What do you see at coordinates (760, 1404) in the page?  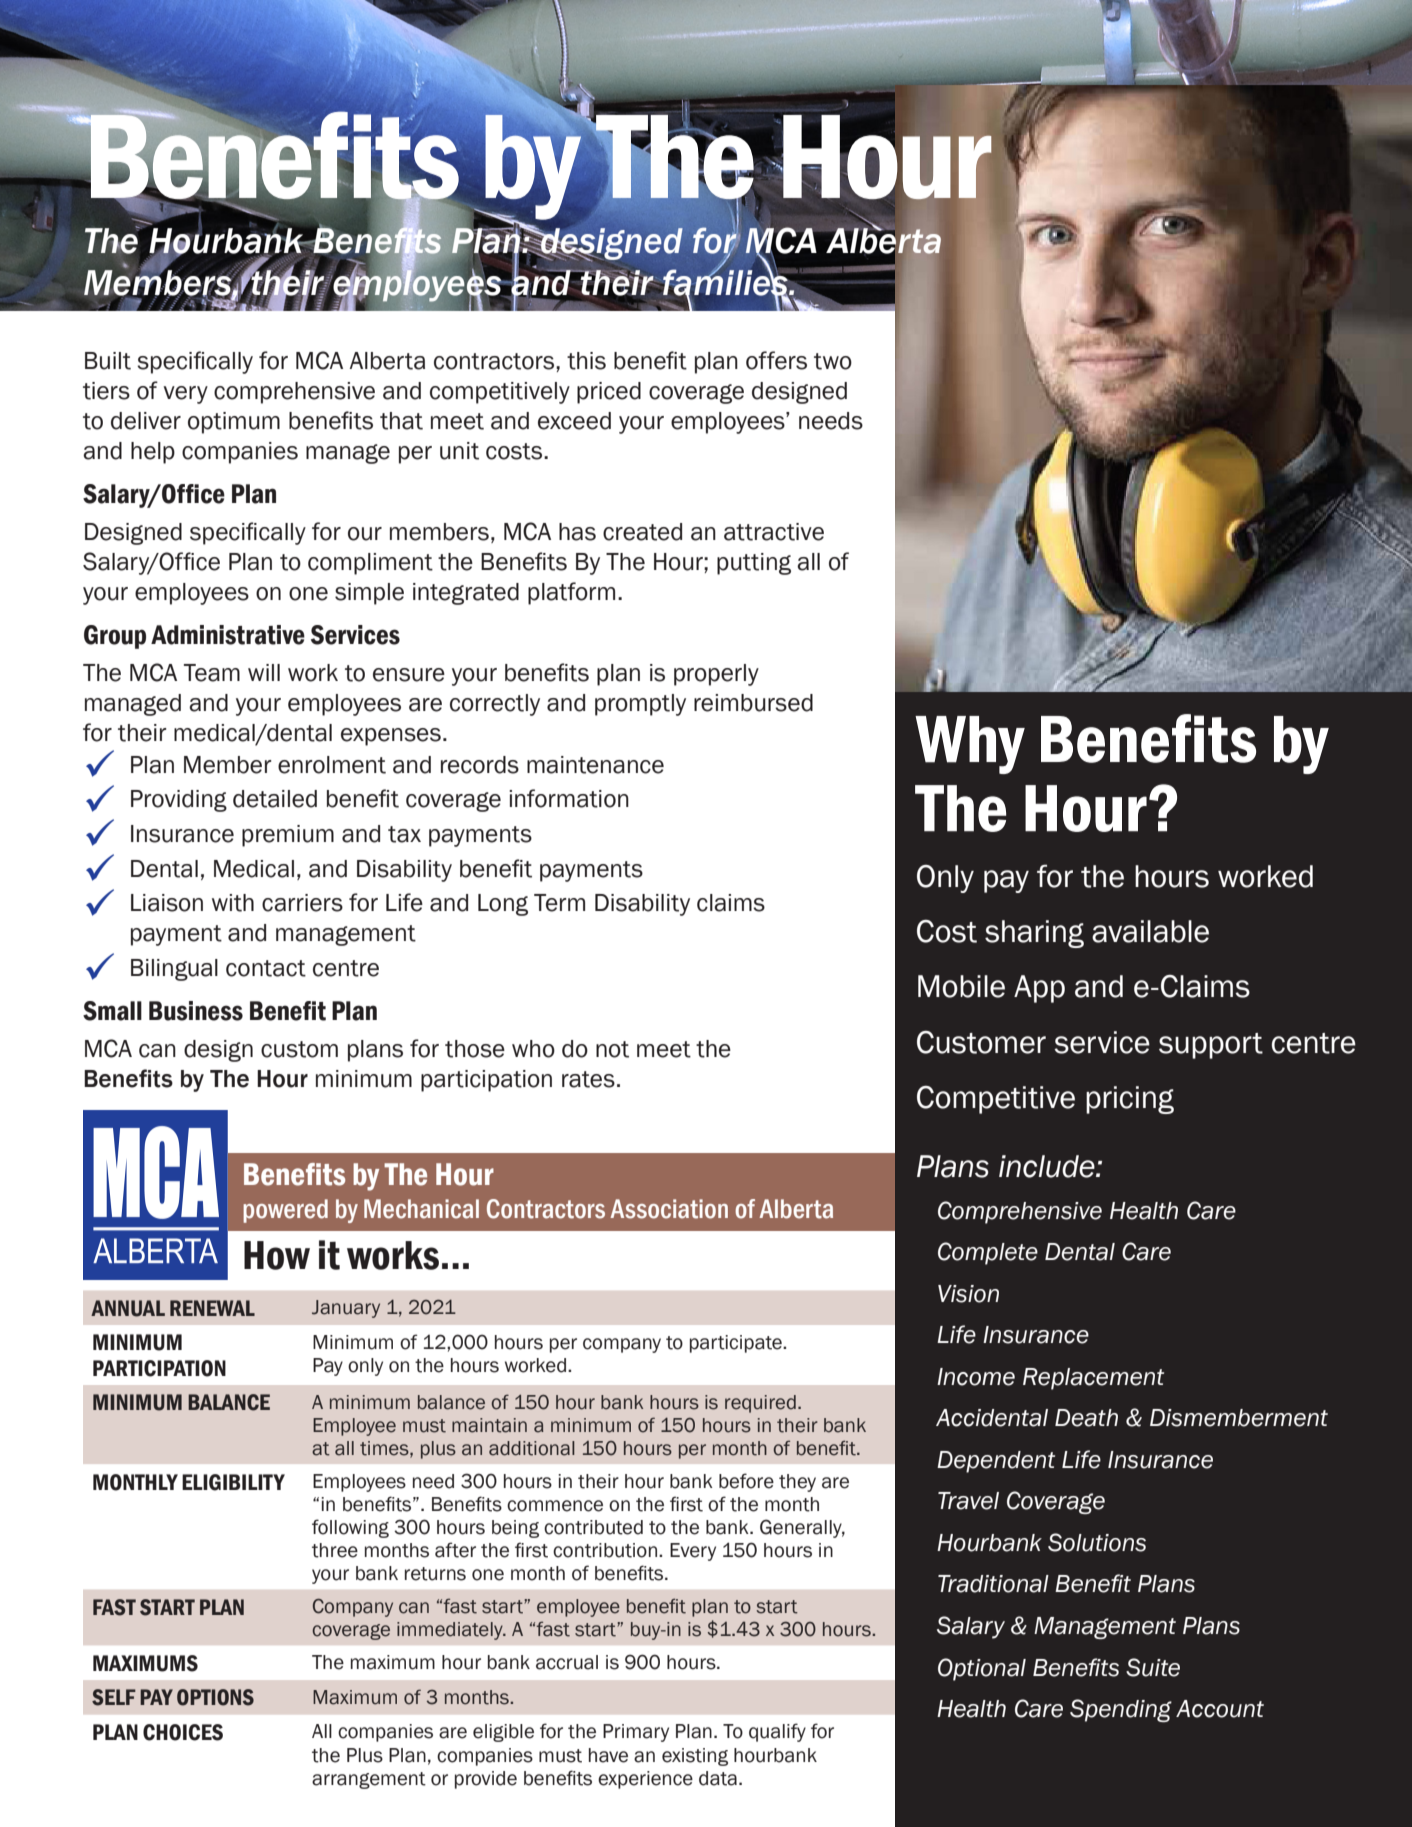 I see `required` at bounding box center [760, 1404].
